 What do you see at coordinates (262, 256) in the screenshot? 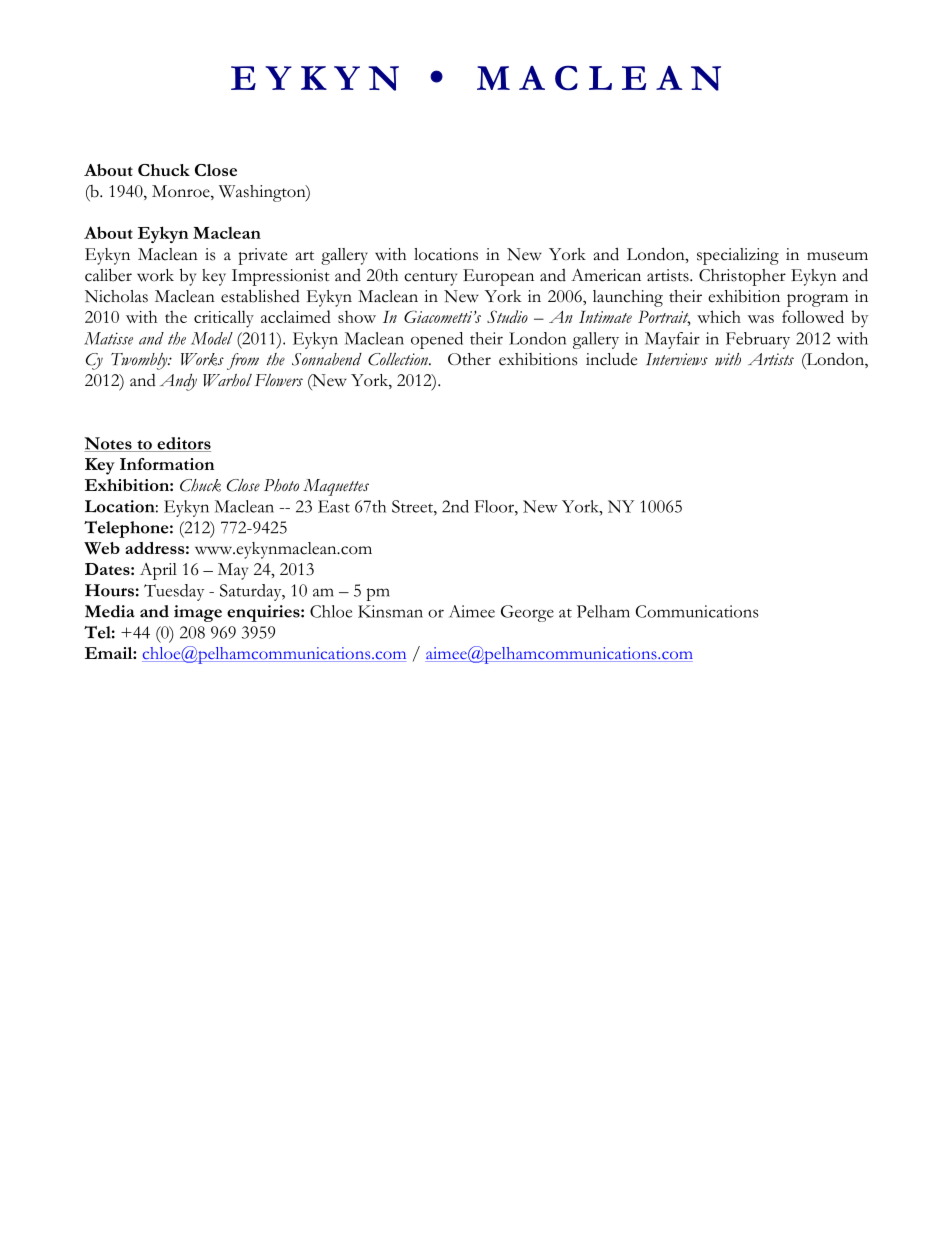
I see `private` at bounding box center [262, 256].
